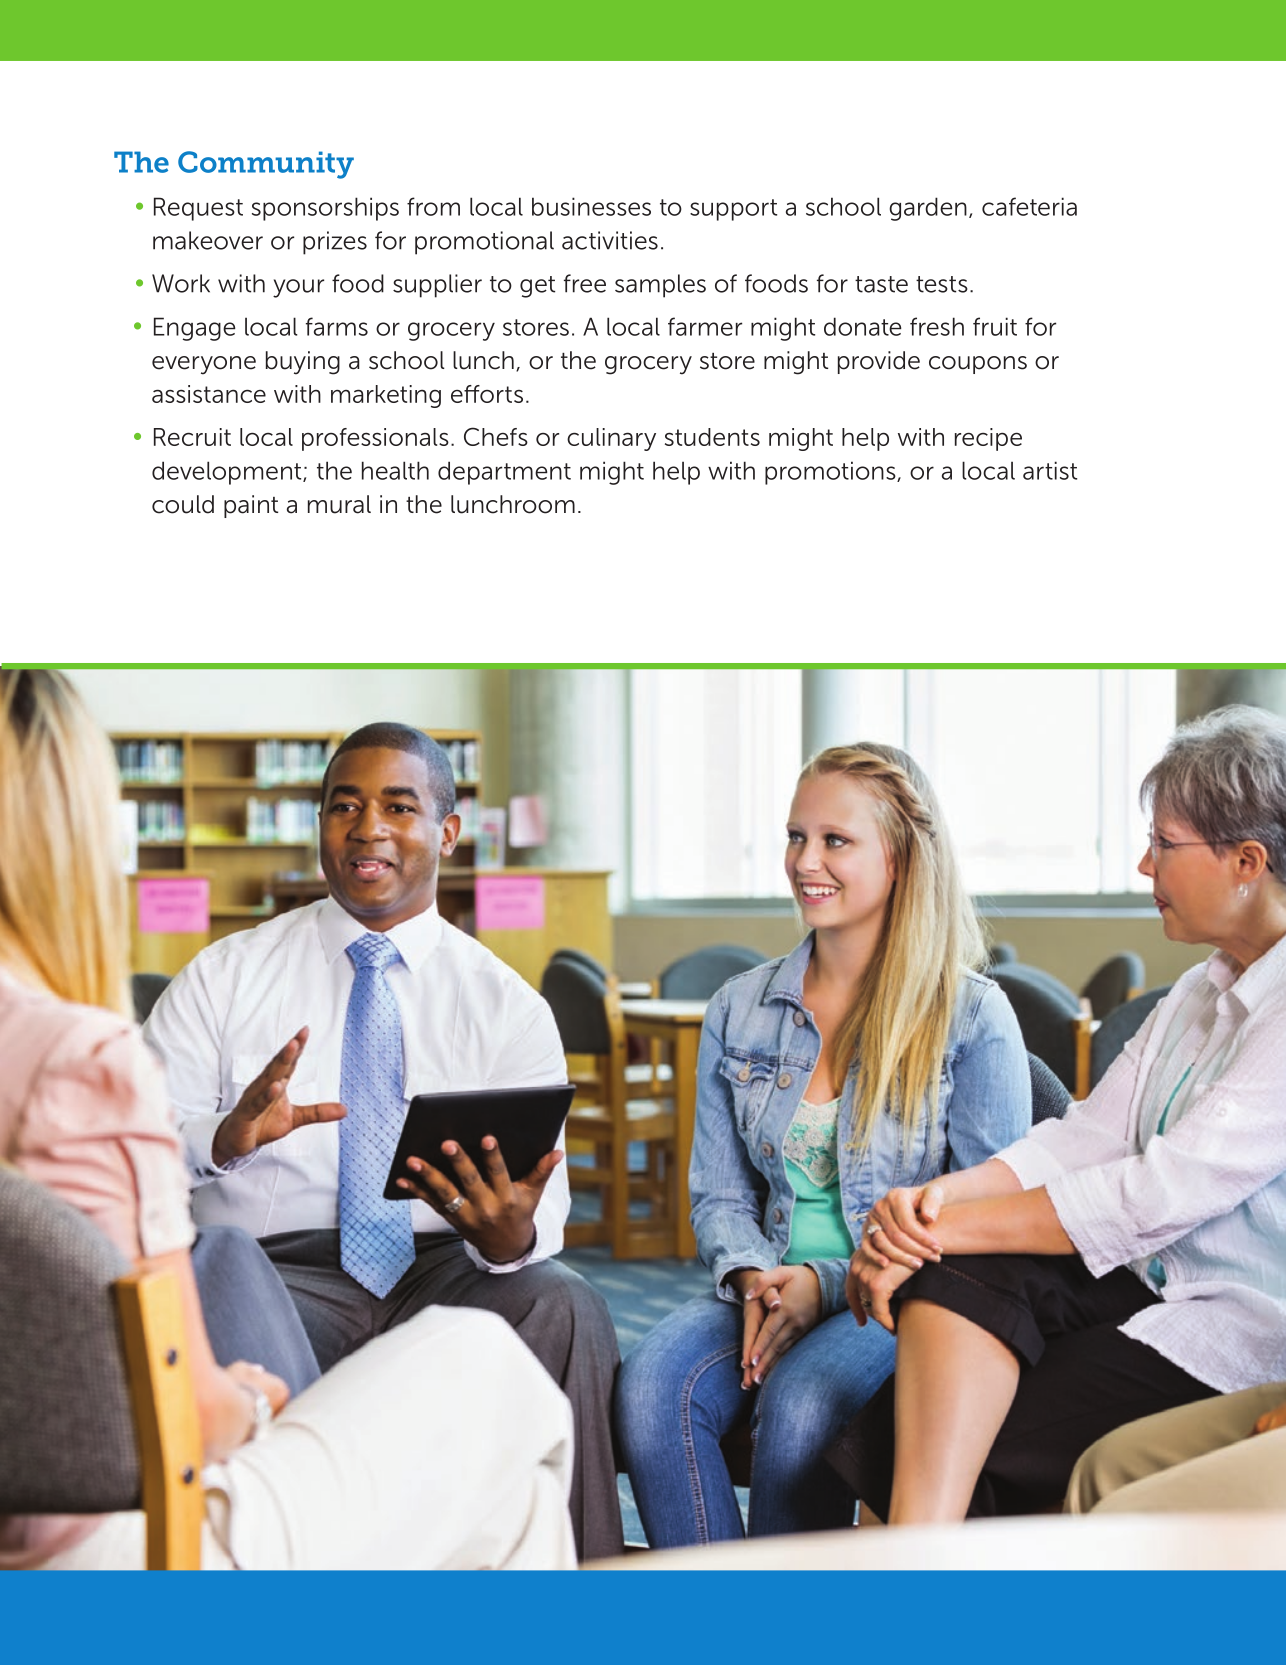  Describe the element at coordinates (978, 365) in the screenshot. I see `coupons` at that location.
